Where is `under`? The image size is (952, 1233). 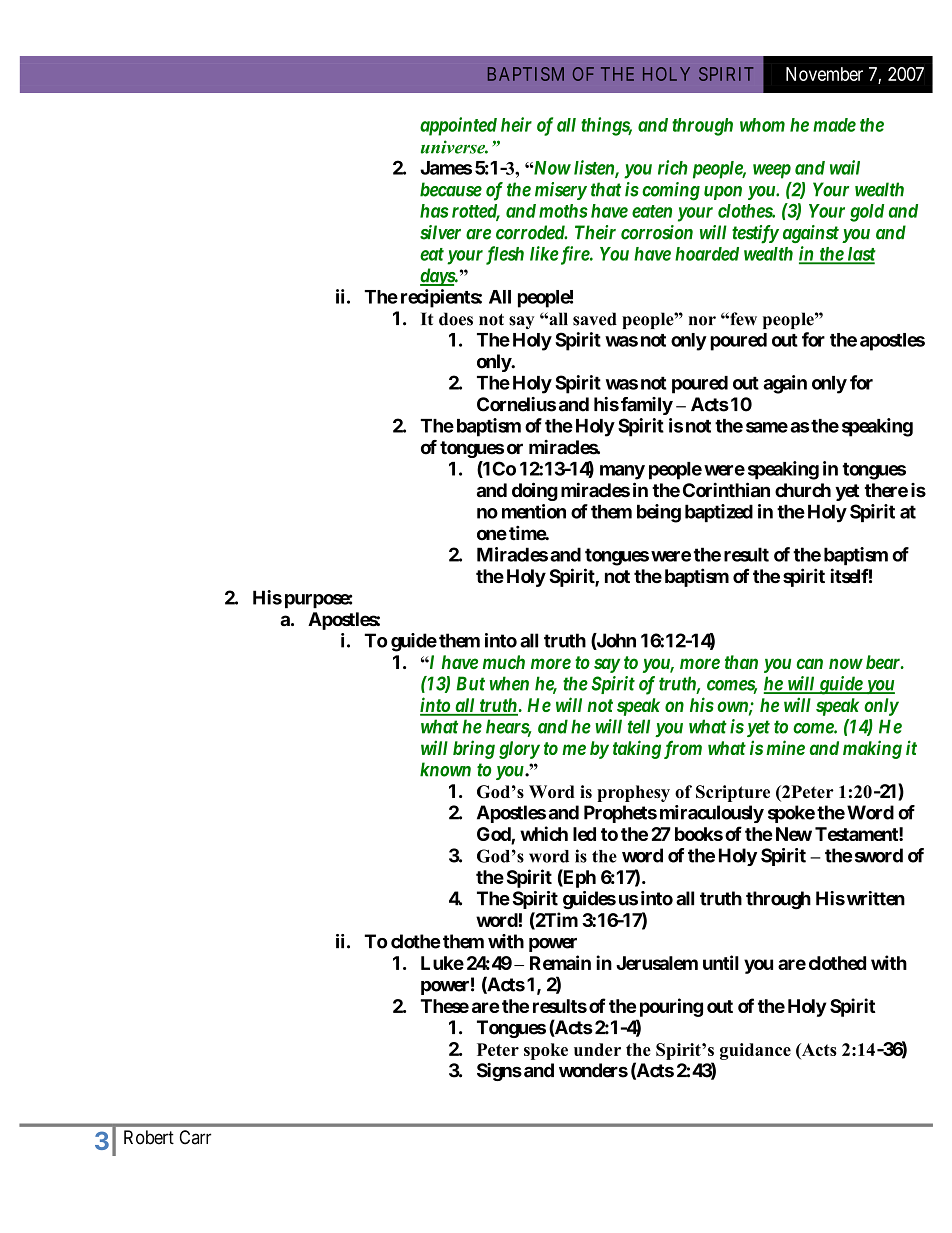
under is located at coordinates (597, 1049).
